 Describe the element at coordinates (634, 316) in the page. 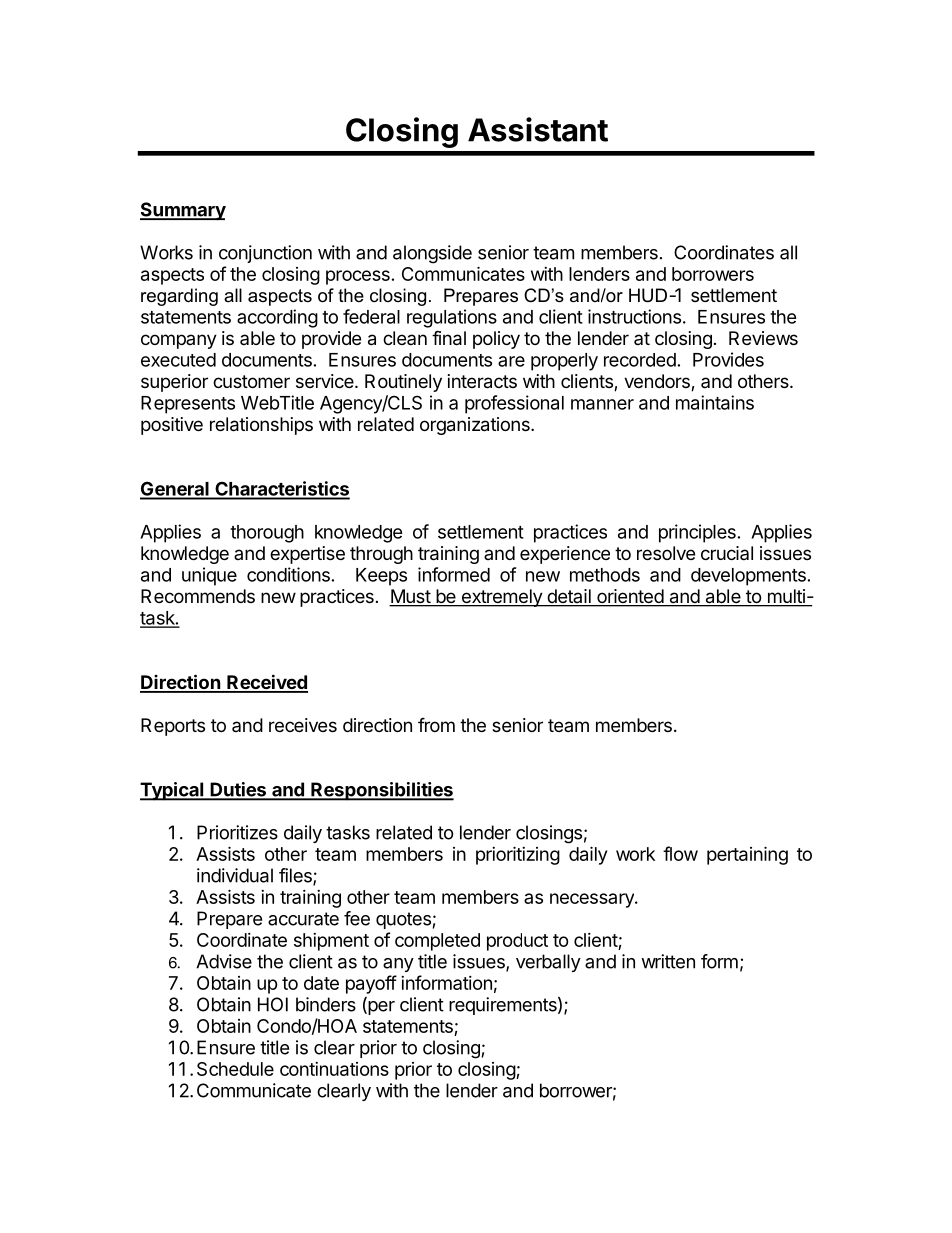

I see `instructions` at that location.
